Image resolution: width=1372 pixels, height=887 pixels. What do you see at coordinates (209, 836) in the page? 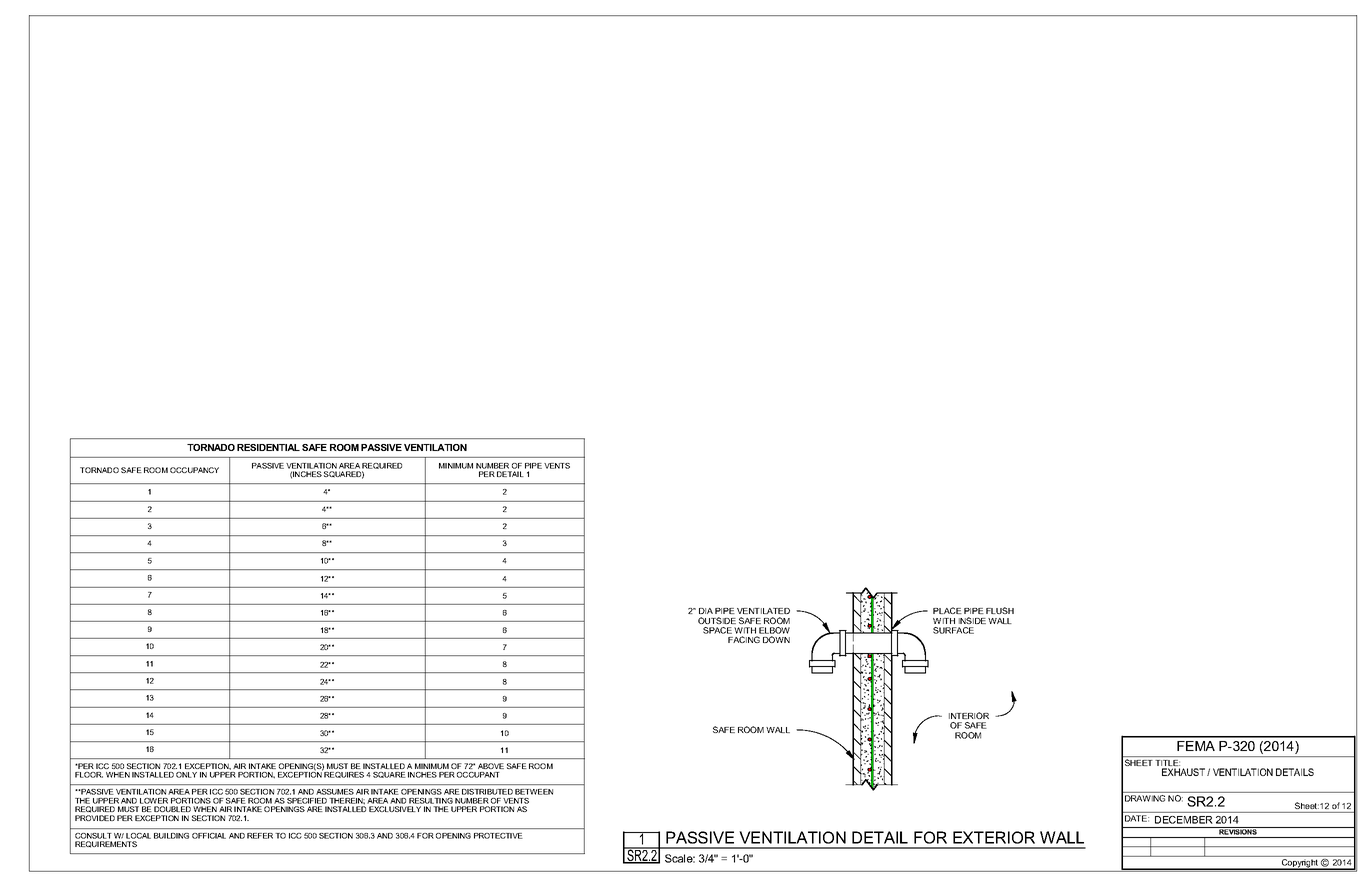
I see `OFFICIAL` at bounding box center [209, 836].
